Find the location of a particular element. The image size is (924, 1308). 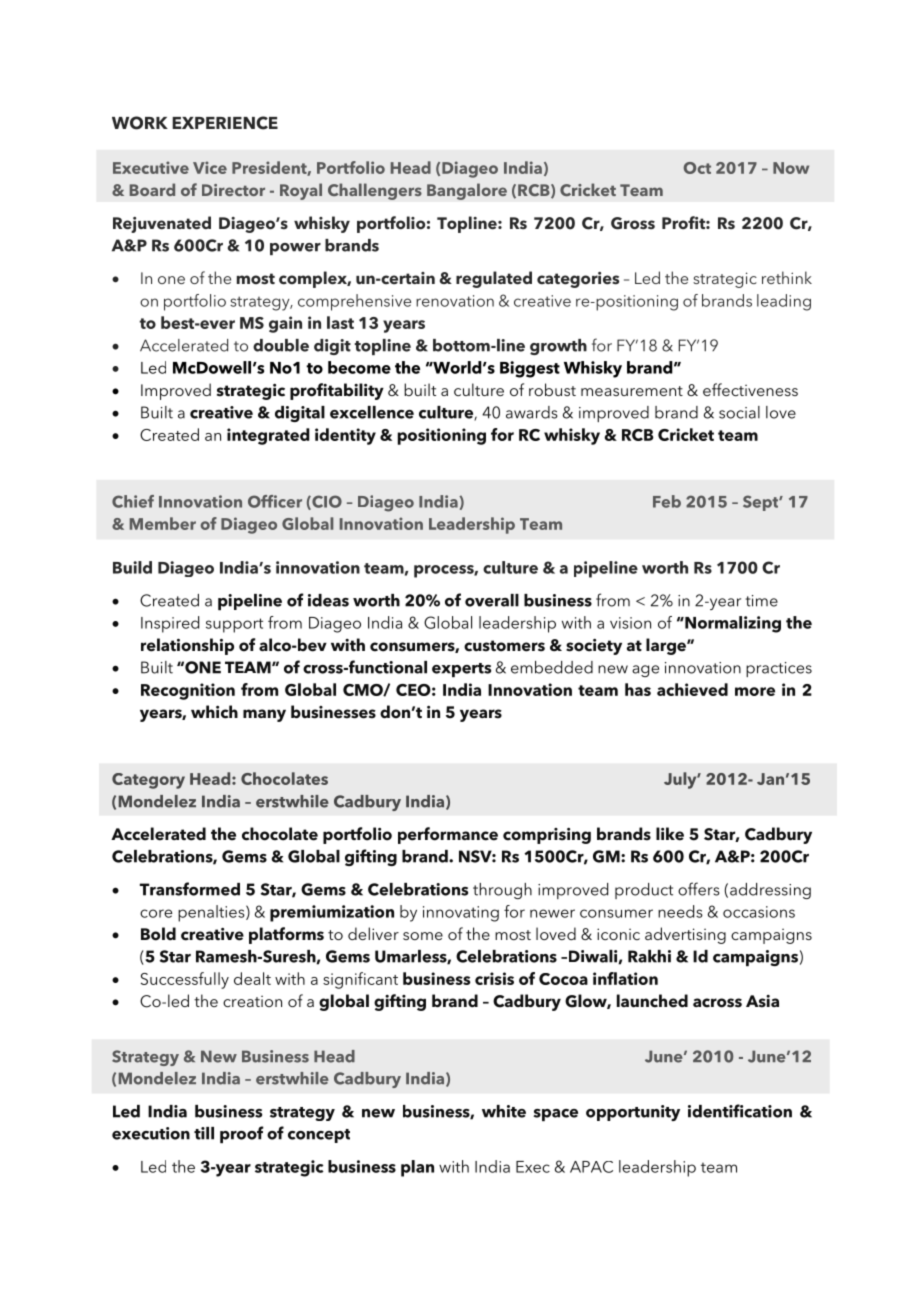

Normalizing is located at coordinates (732, 624).
